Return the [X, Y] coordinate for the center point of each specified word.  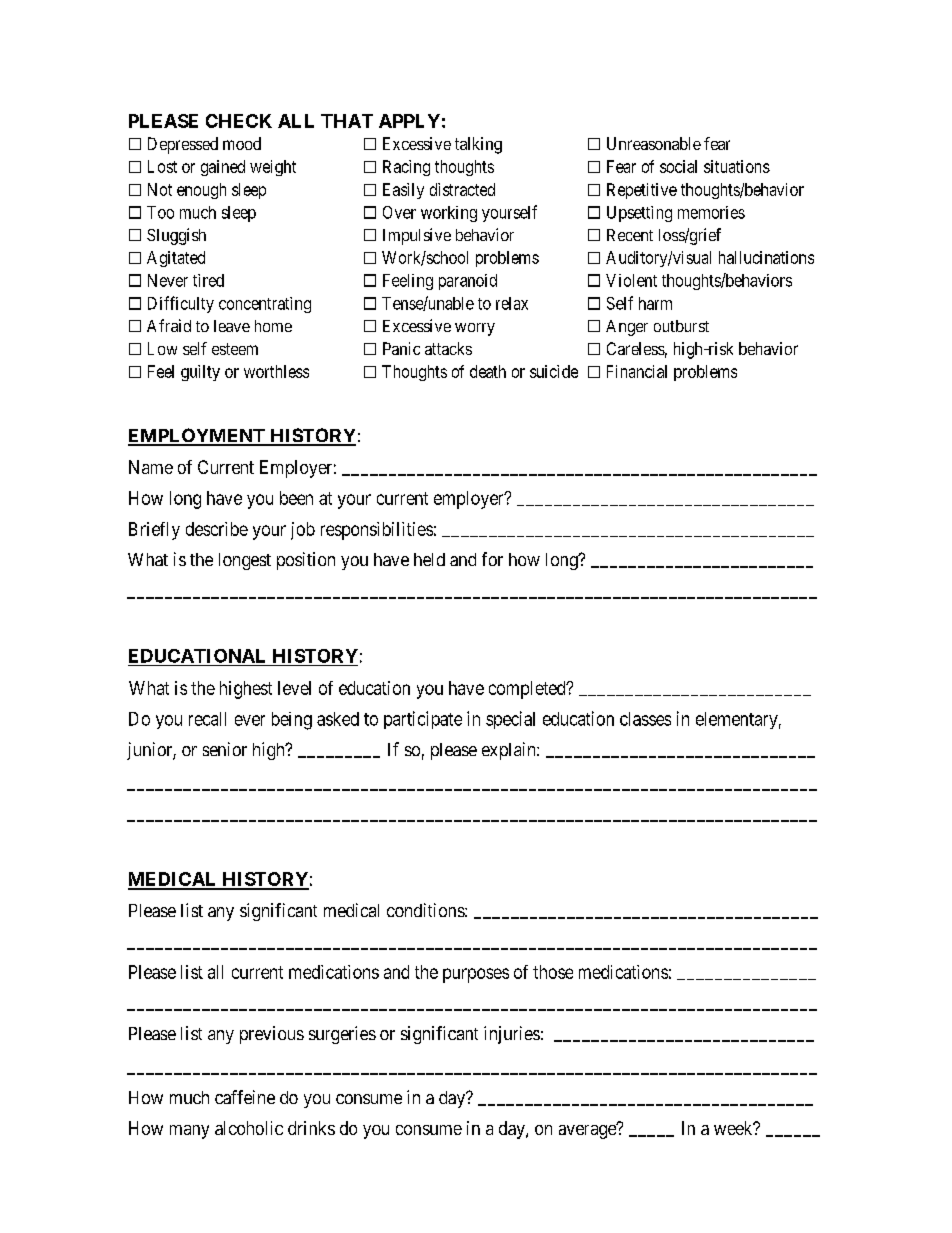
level [294, 688]
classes [645, 719]
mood [242, 143]
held [429, 559]
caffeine [245, 1097]
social [678, 166]
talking [478, 145]
